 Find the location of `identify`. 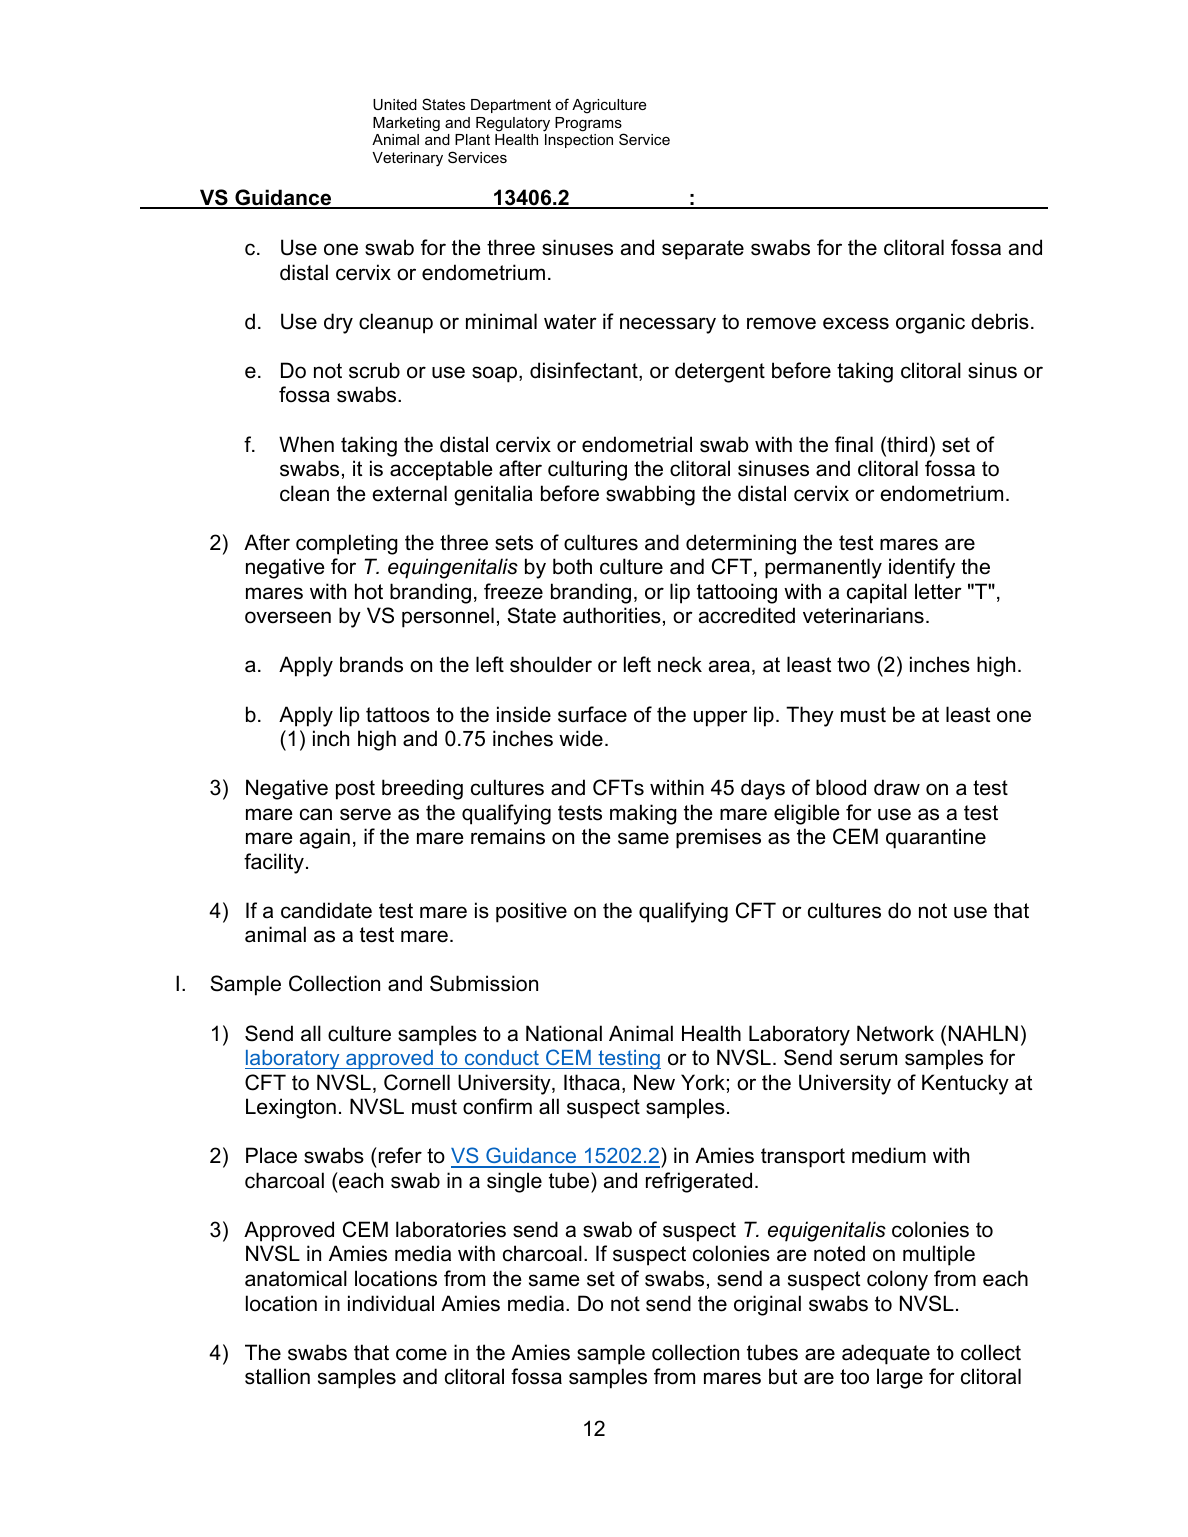

identify is located at coordinates (922, 568).
